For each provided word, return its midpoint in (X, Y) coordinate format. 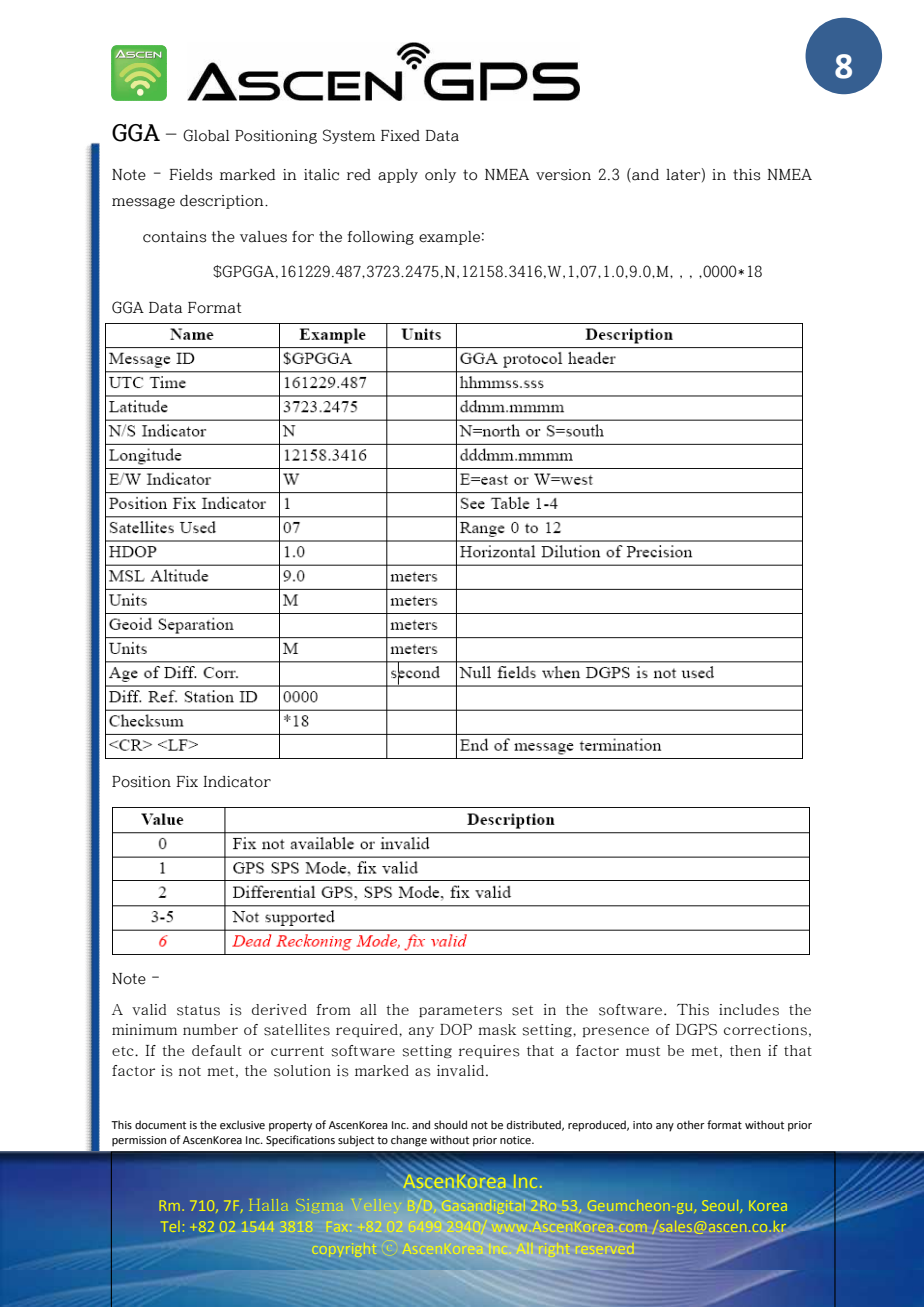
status (198, 1010)
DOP (456, 1029)
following (380, 238)
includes (749, 1010)
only (440, 176)
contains (174, 237)
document (160, 1124)
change (409, 1141)
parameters (460, 1011)
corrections (765, 1030)
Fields (190, 175)
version (563, 175)
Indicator (237, 782)
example (449, 238)
